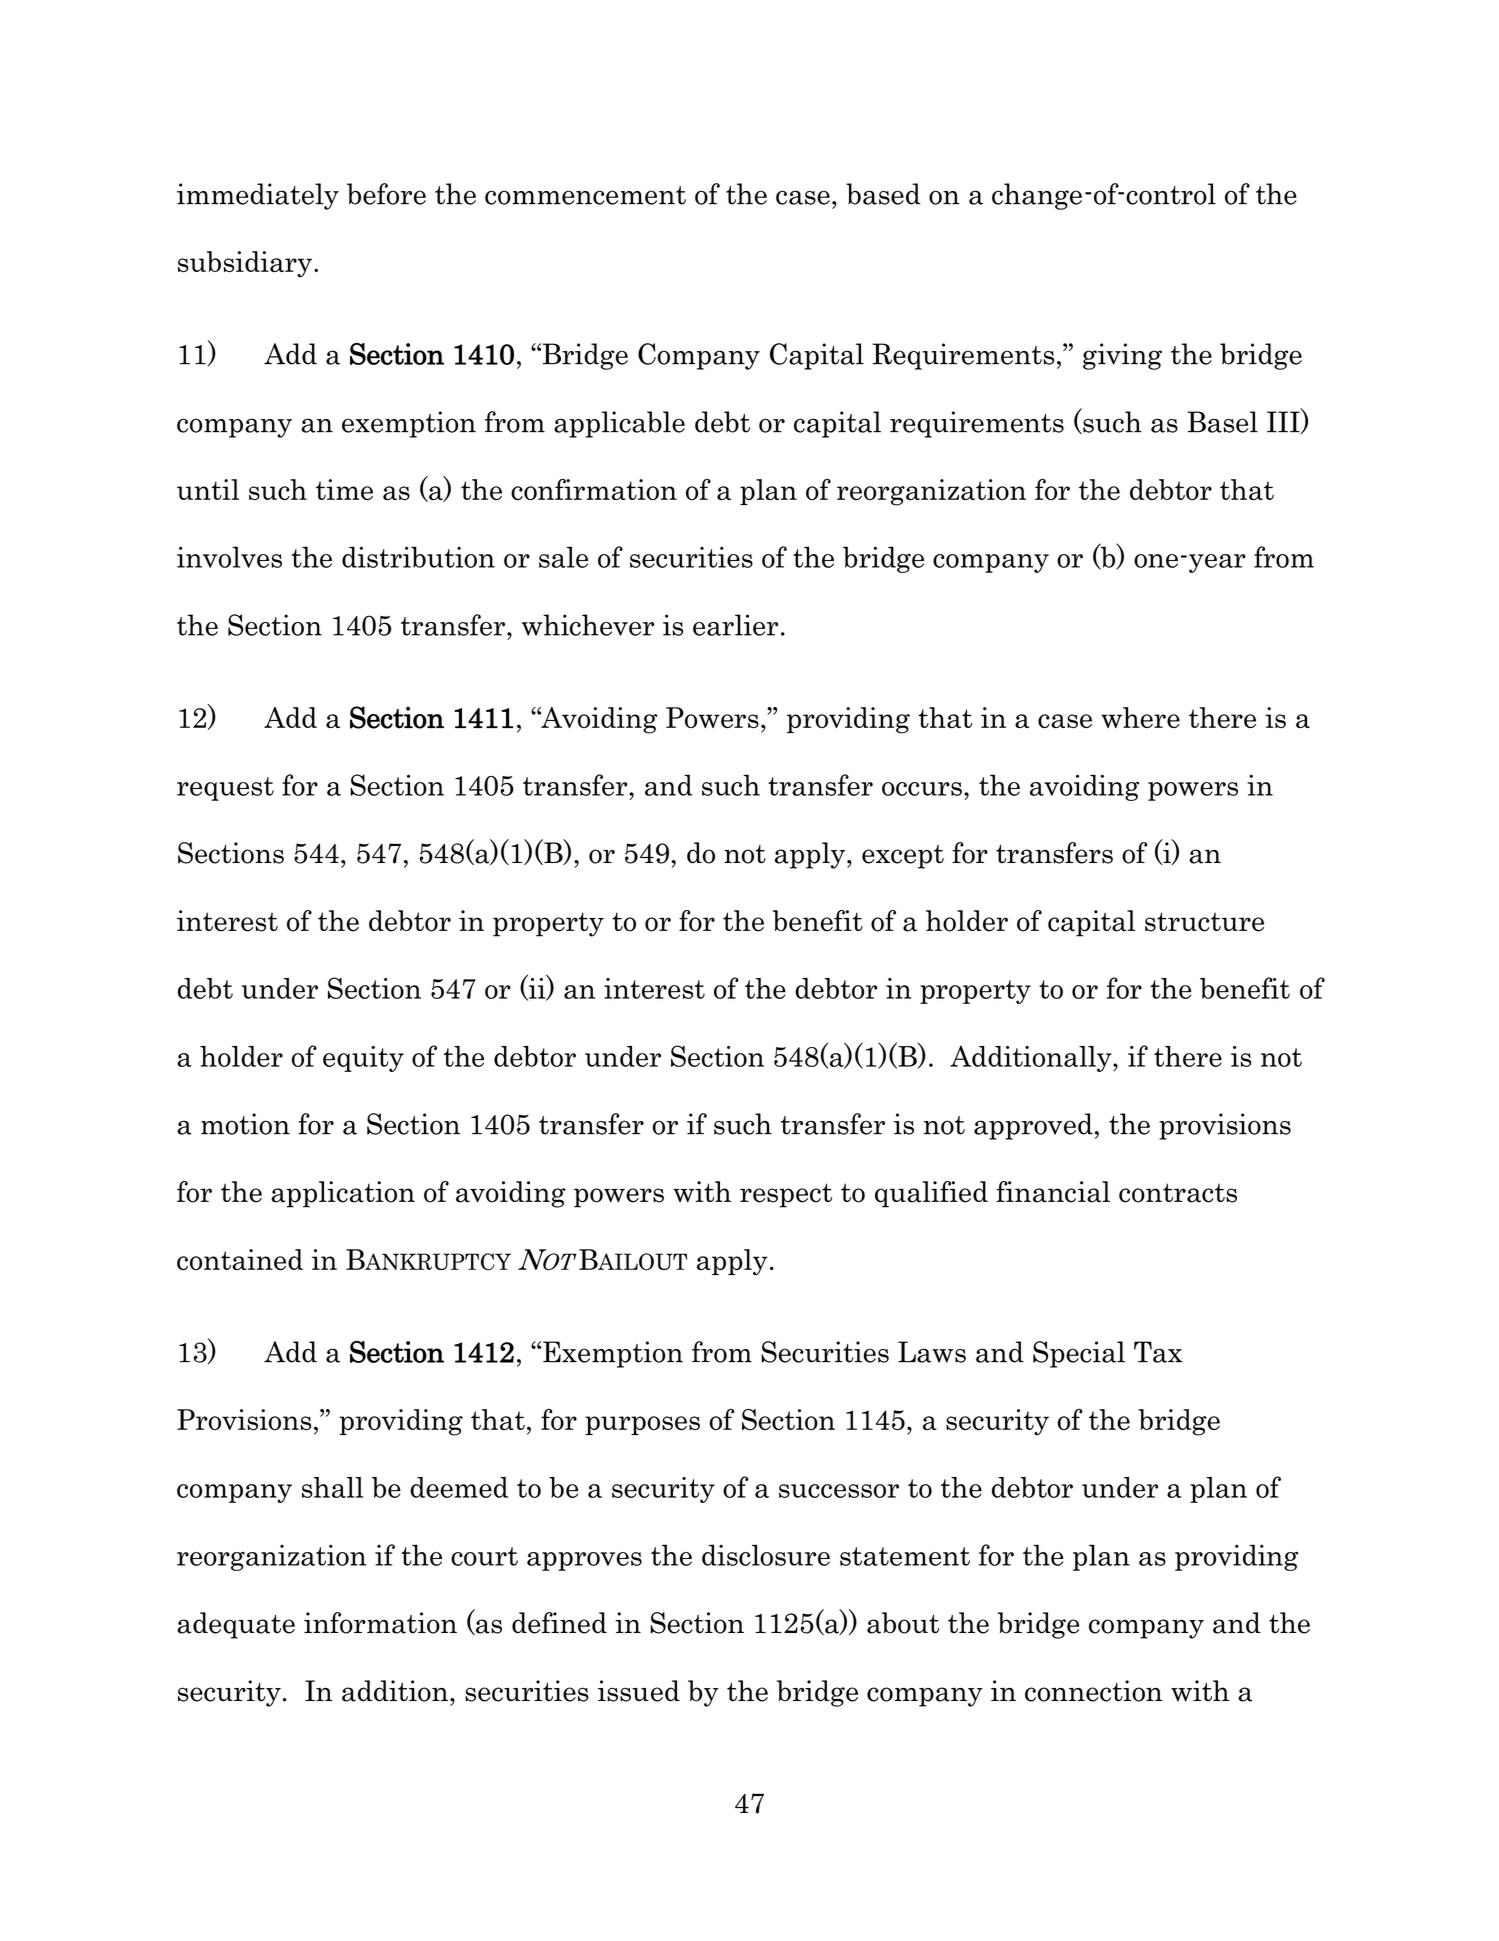 The height and width of the page is (1941, 1499). What do you see at coordinates (386, 194) in the page?
I see `before` at bounding box center [386, 194].
